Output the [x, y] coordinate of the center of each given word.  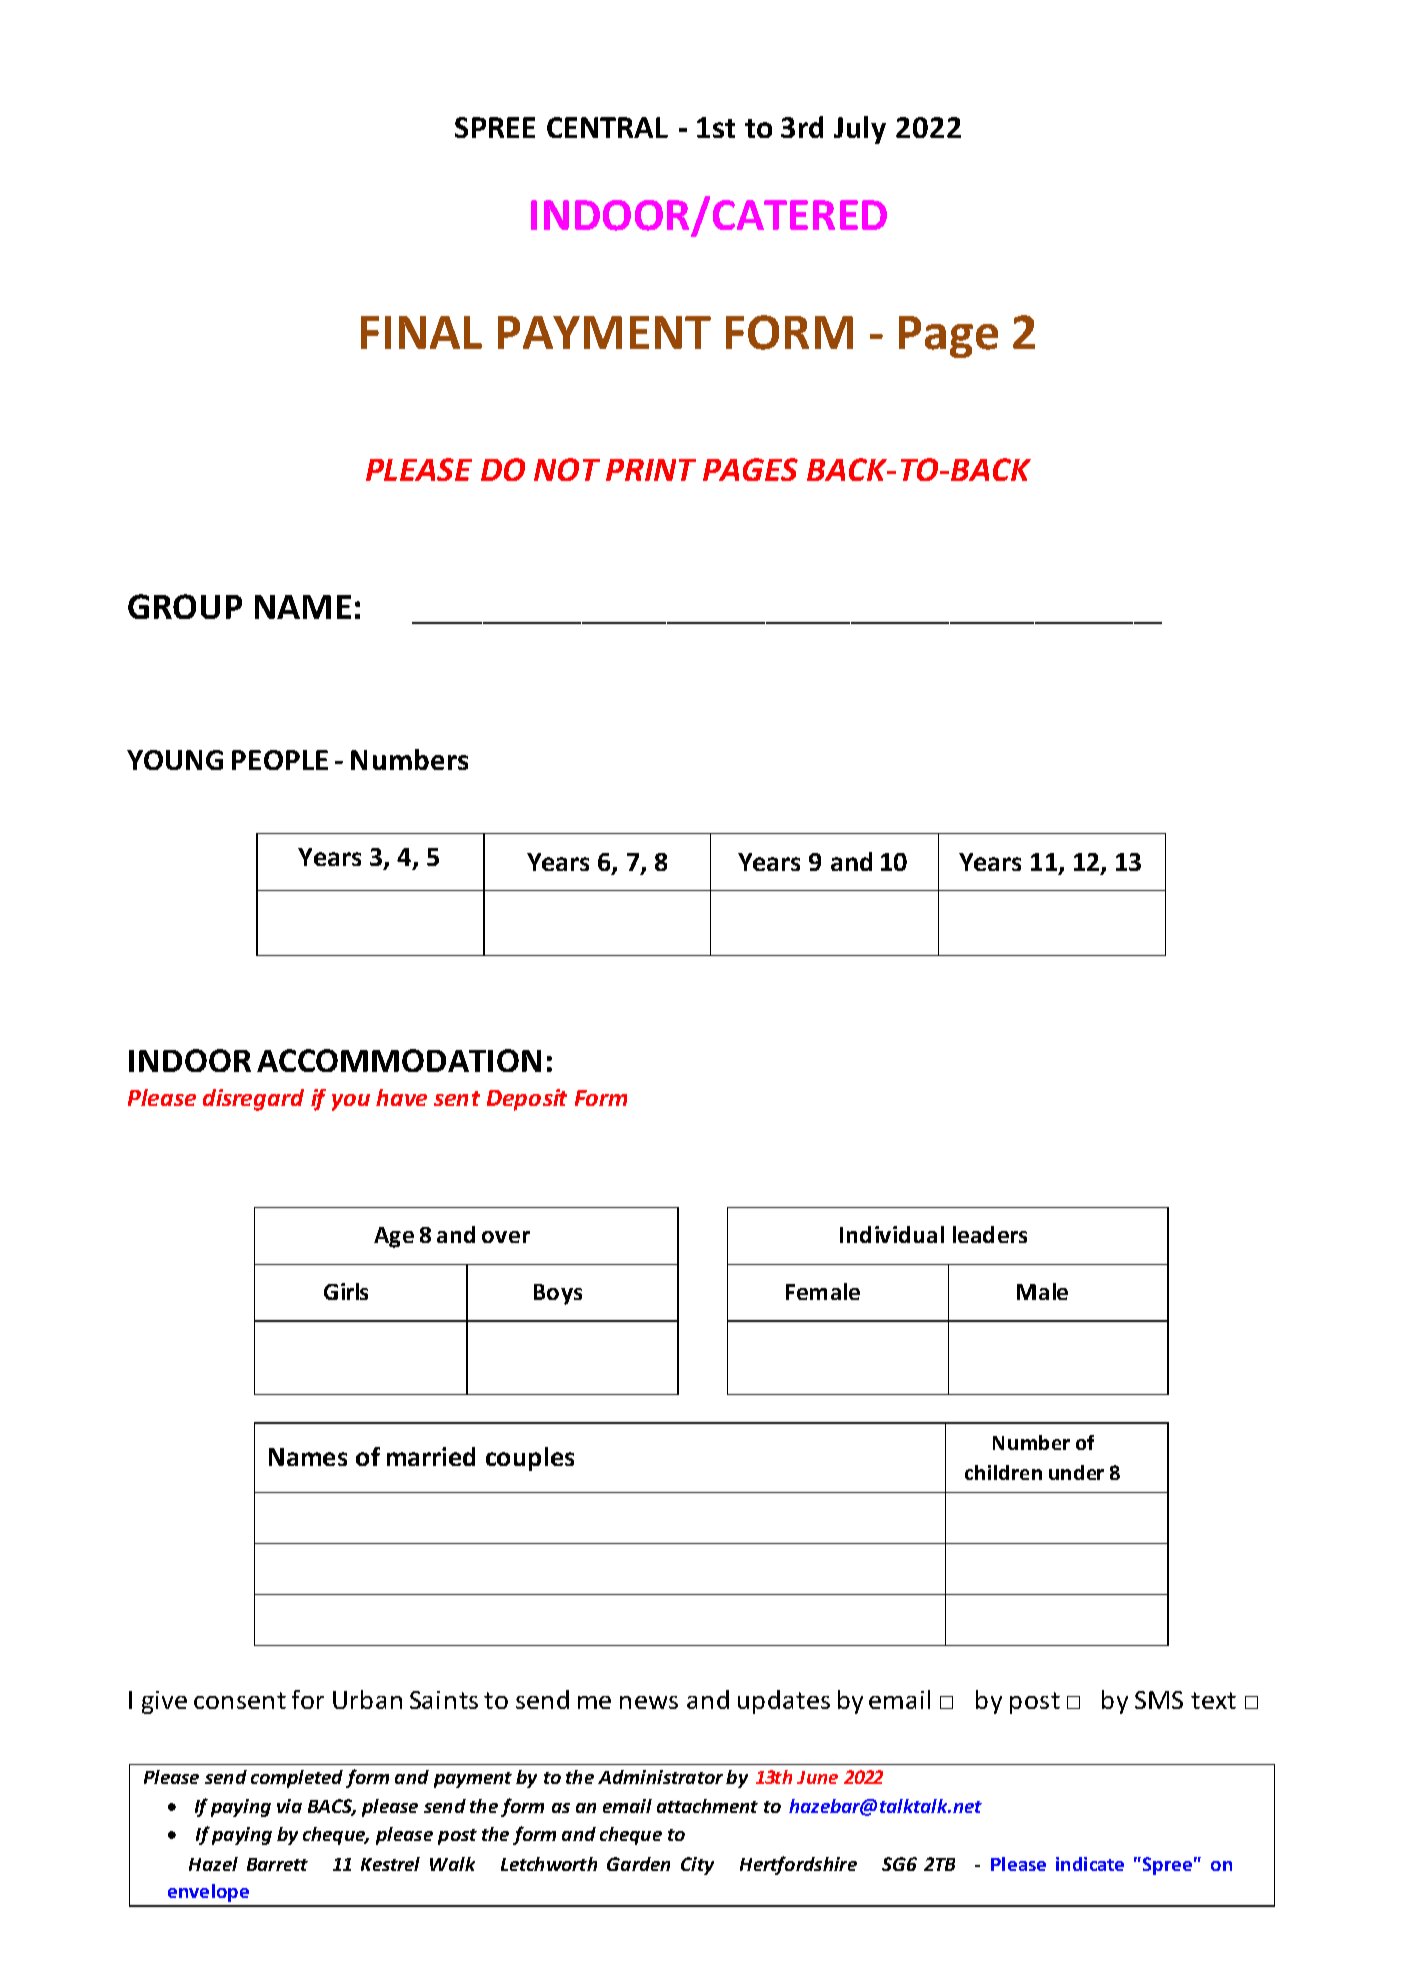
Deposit [527, 1100]
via [289, 1806]
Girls [346, 1291]
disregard [253, 1100]
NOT [567, 469]
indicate [1090, 1864]
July [860, 130]
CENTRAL [607, 127]
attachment [707, 1806]
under [1076, 1472]
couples [530, 1459]
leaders [990, 1234]
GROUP [185, 606]
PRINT [651, 470]
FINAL [421, 332]
